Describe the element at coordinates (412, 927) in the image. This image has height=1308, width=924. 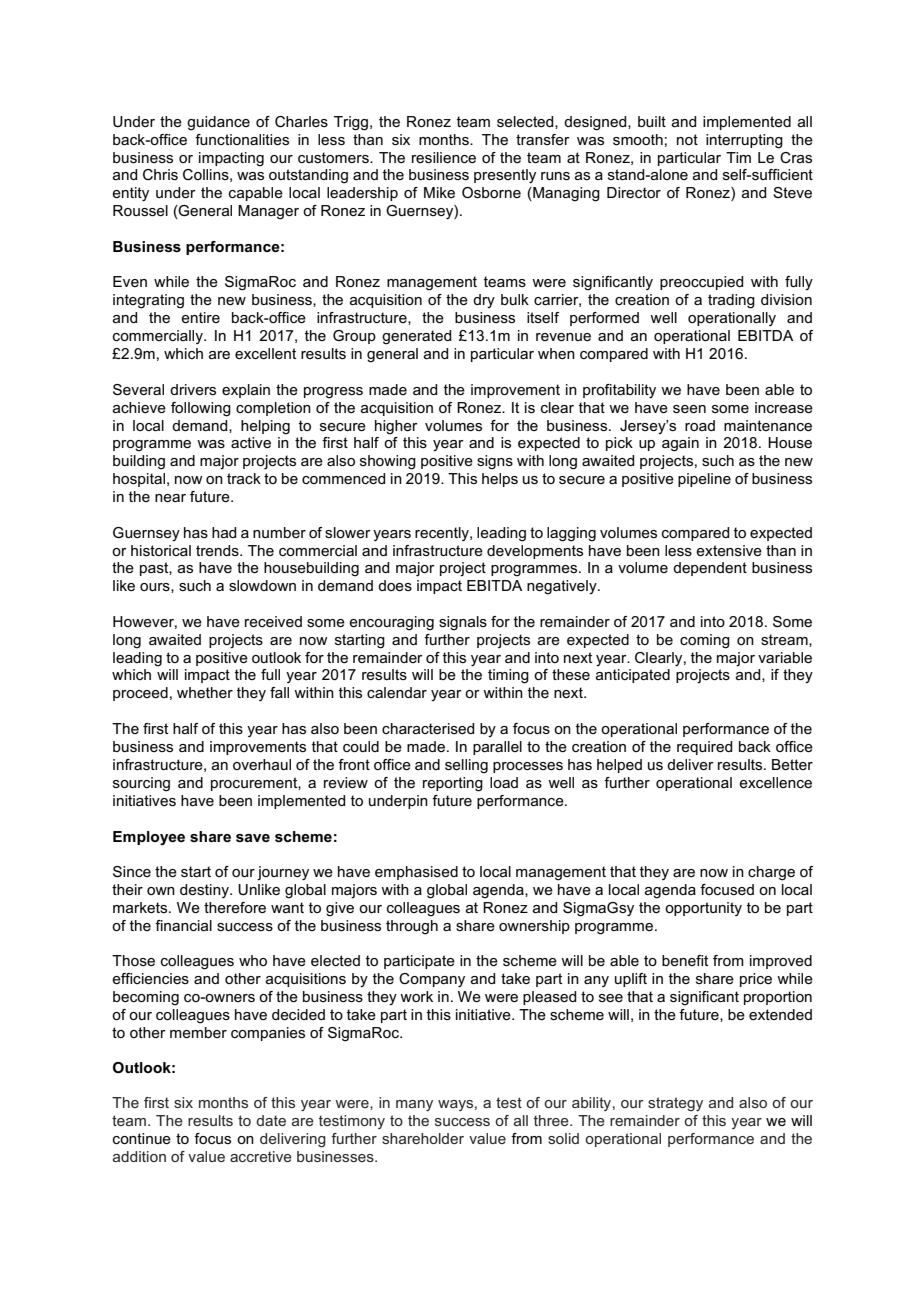
I see `through` at that location.
